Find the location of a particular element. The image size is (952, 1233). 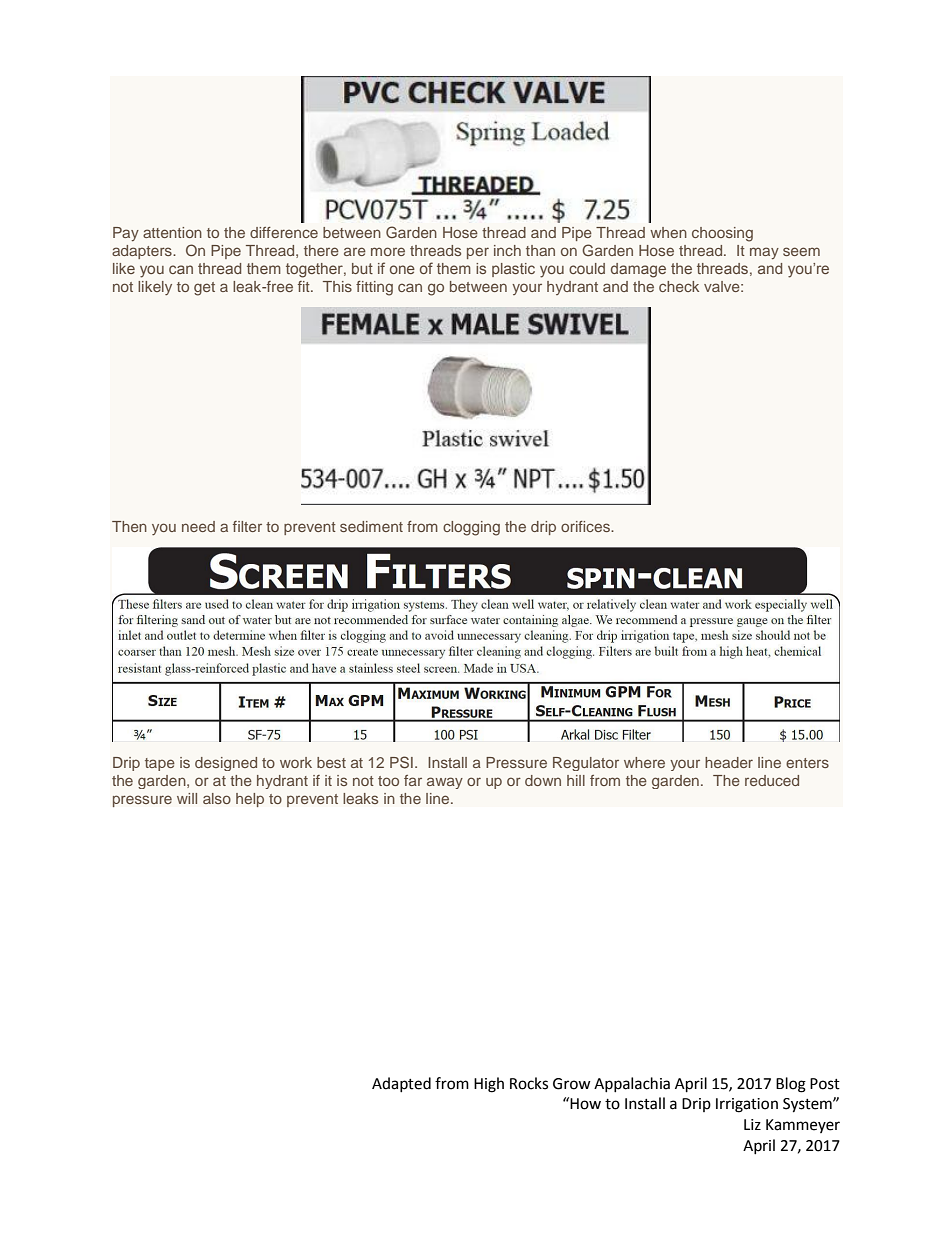

Irrigation is located at coordinates (747, 1105).
